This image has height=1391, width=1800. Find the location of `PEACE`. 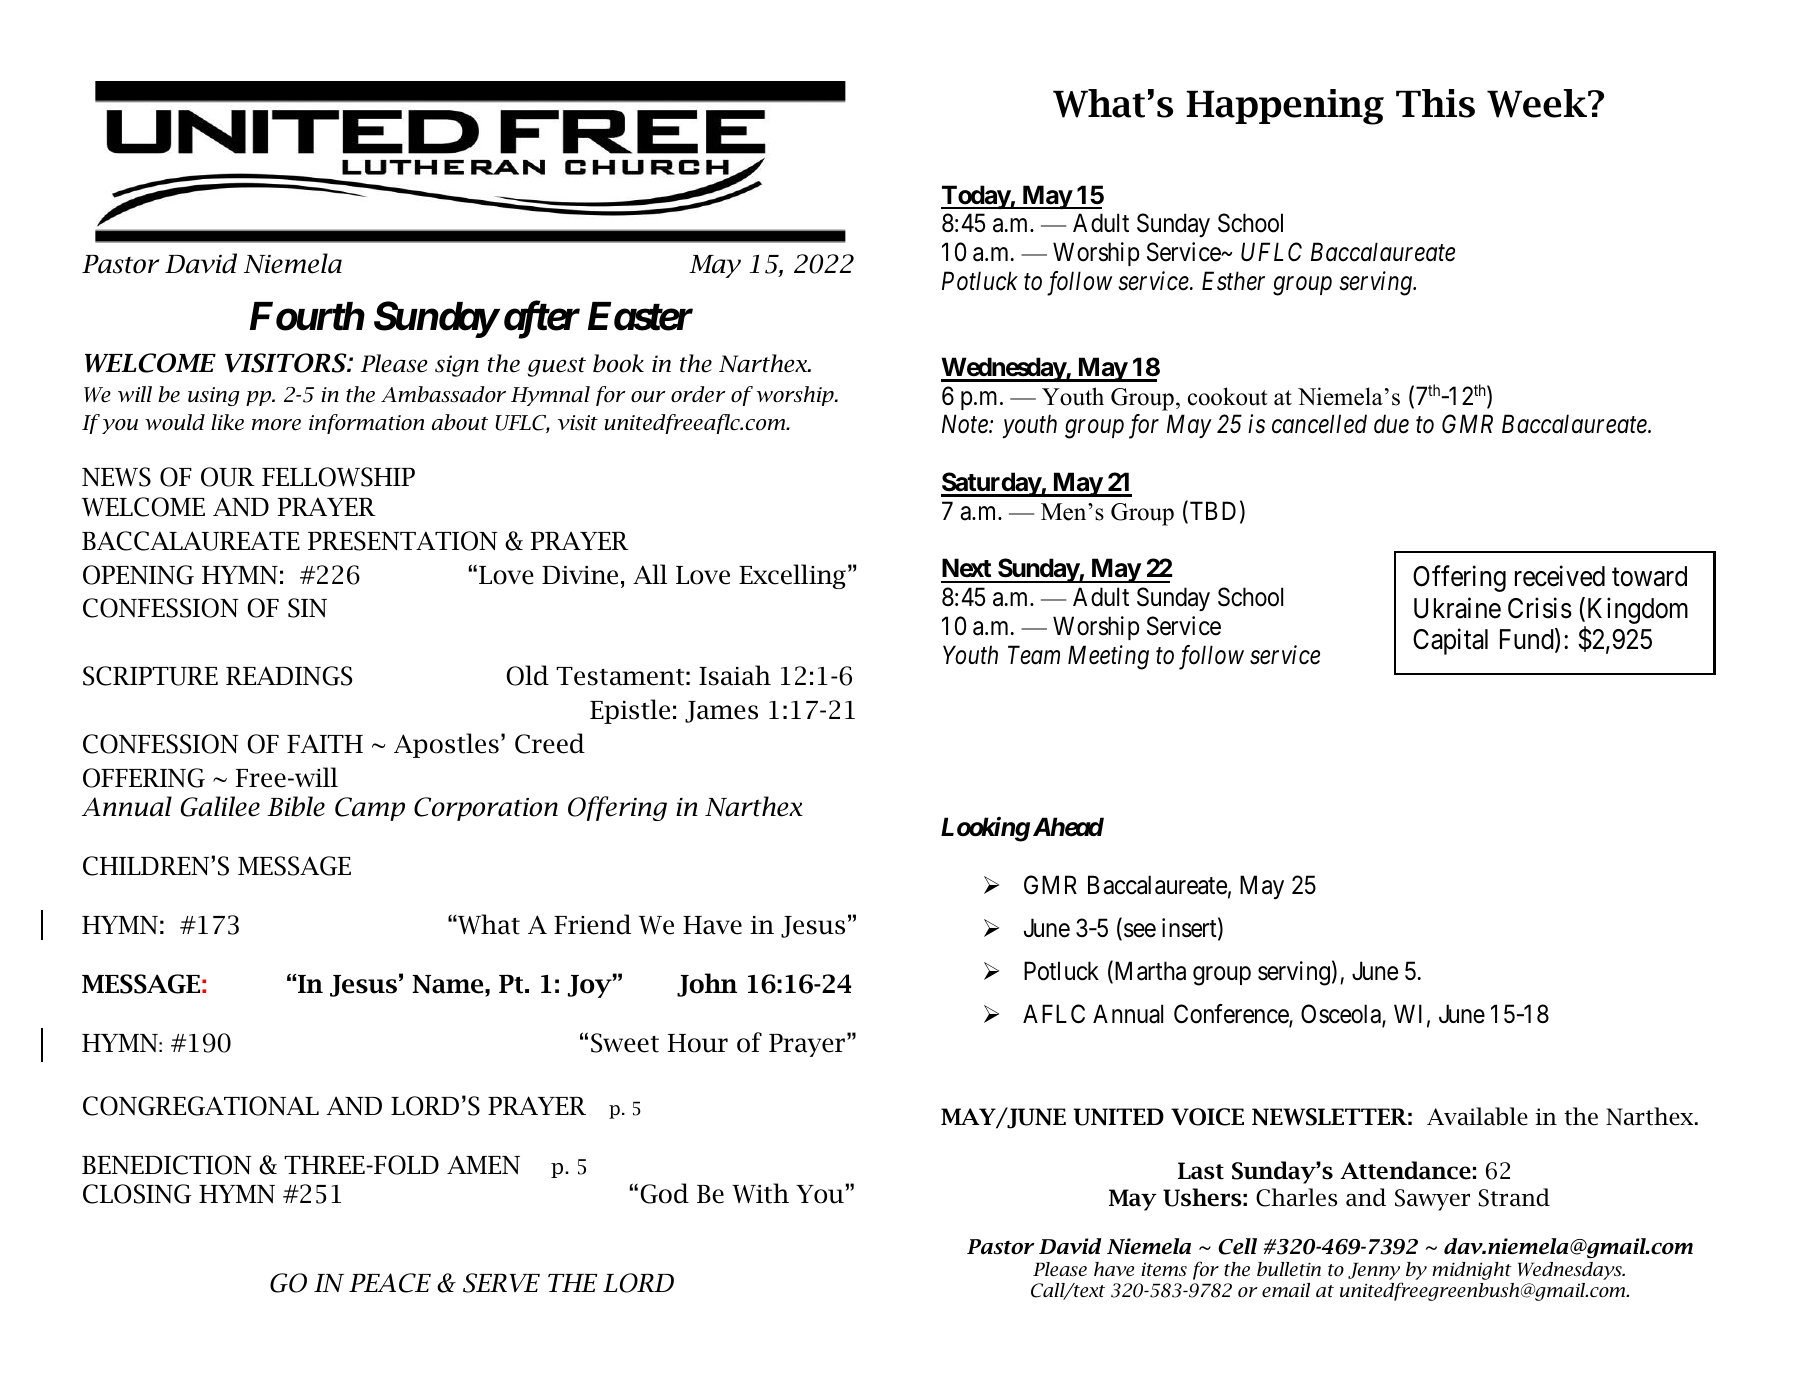

PEACE is located at coordinates (390, 1283).
